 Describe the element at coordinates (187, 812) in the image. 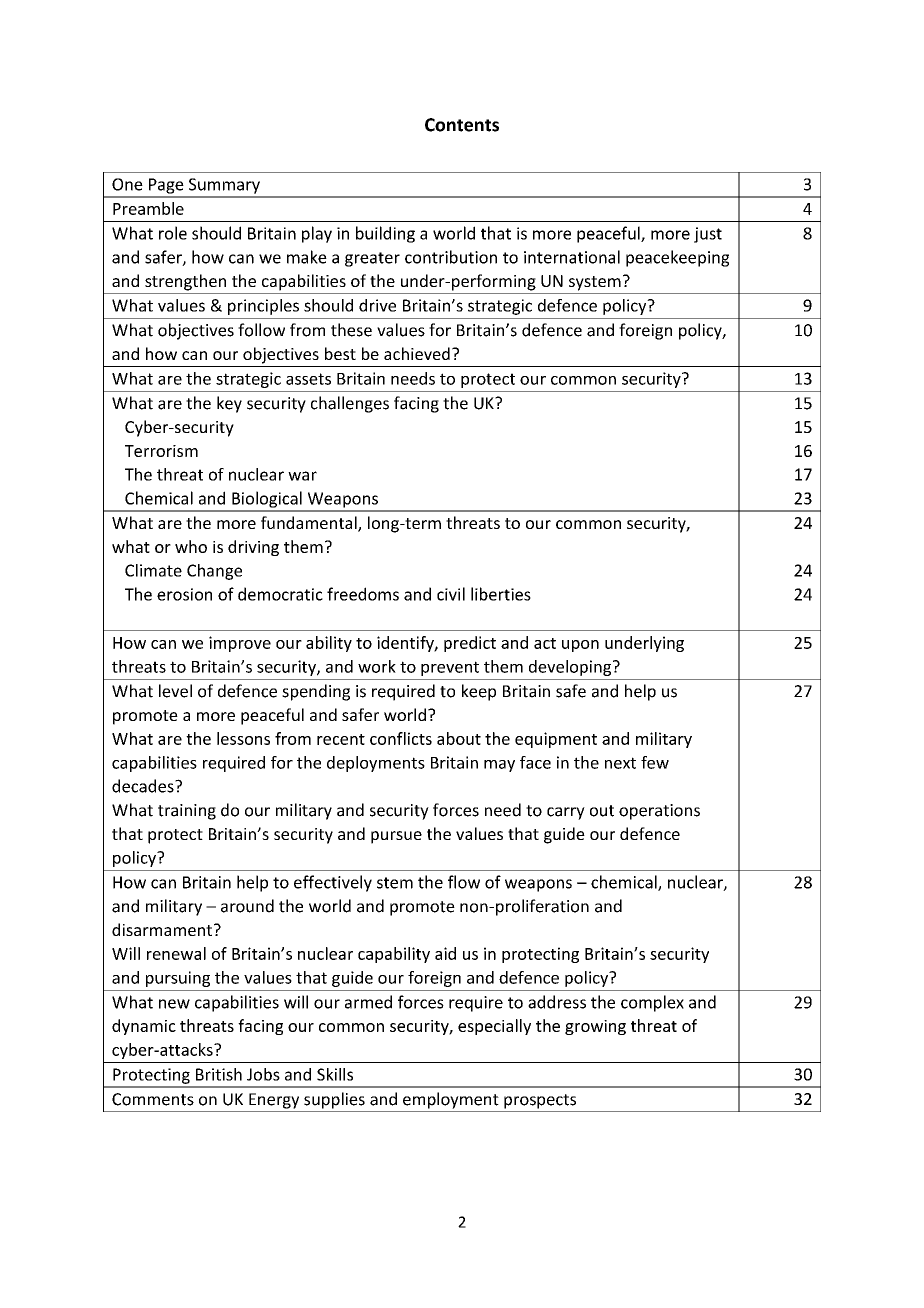

I see `training` at that location.
